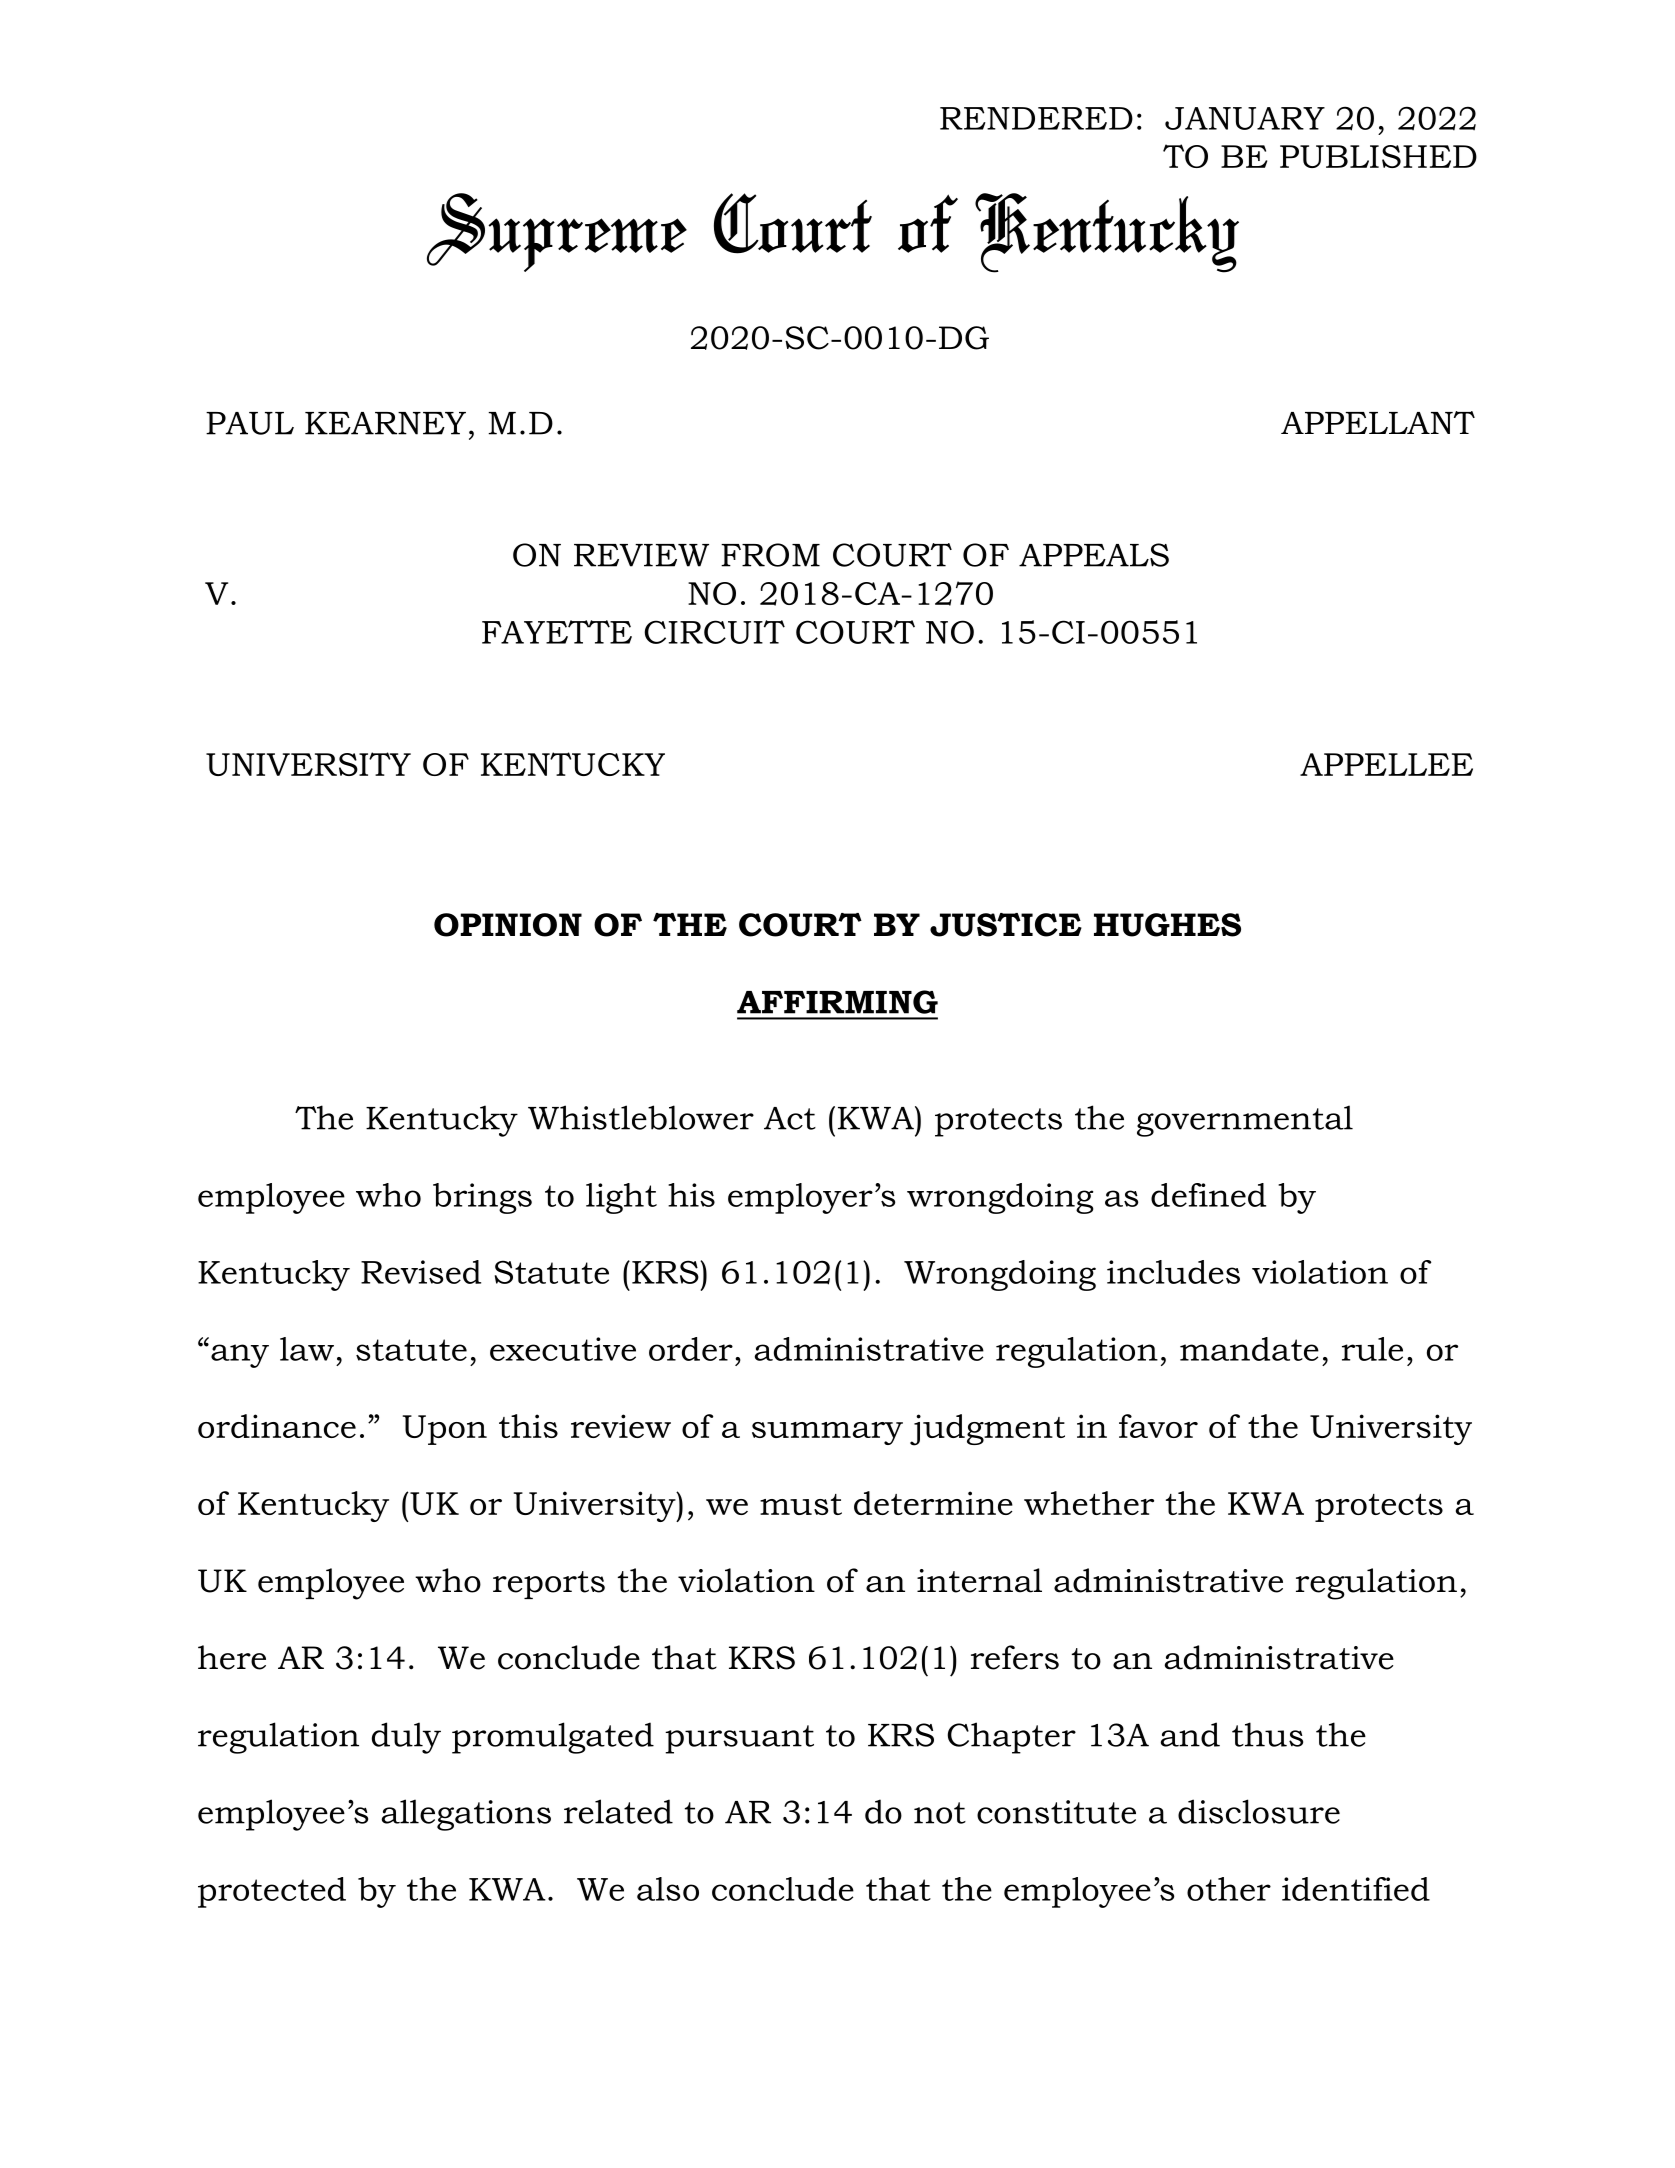 The height and width of the screenshot is (2168, 1675). I want to click on RENDERED, so click(1036, 118).
